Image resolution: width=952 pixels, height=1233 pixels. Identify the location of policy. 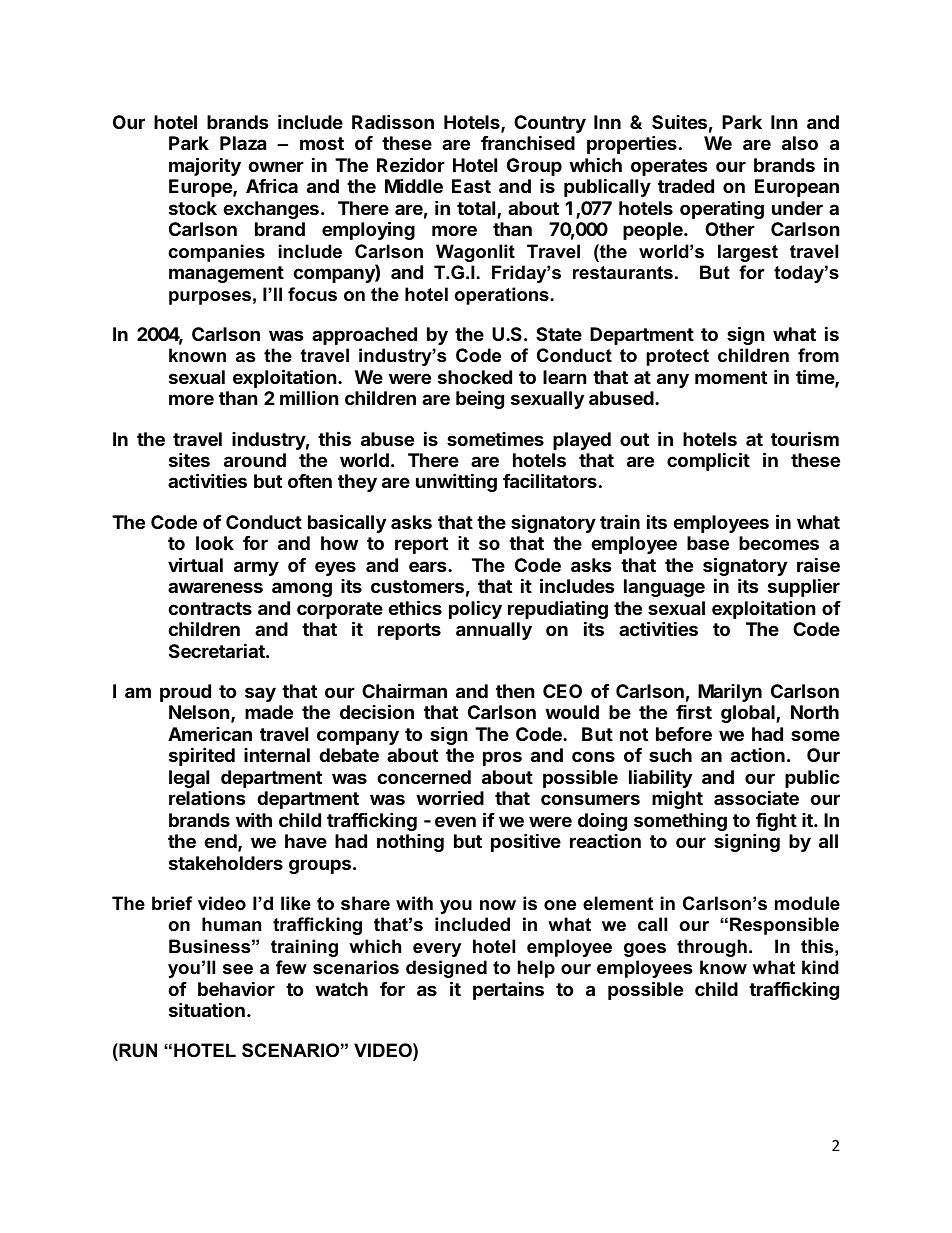
(475, 609).
